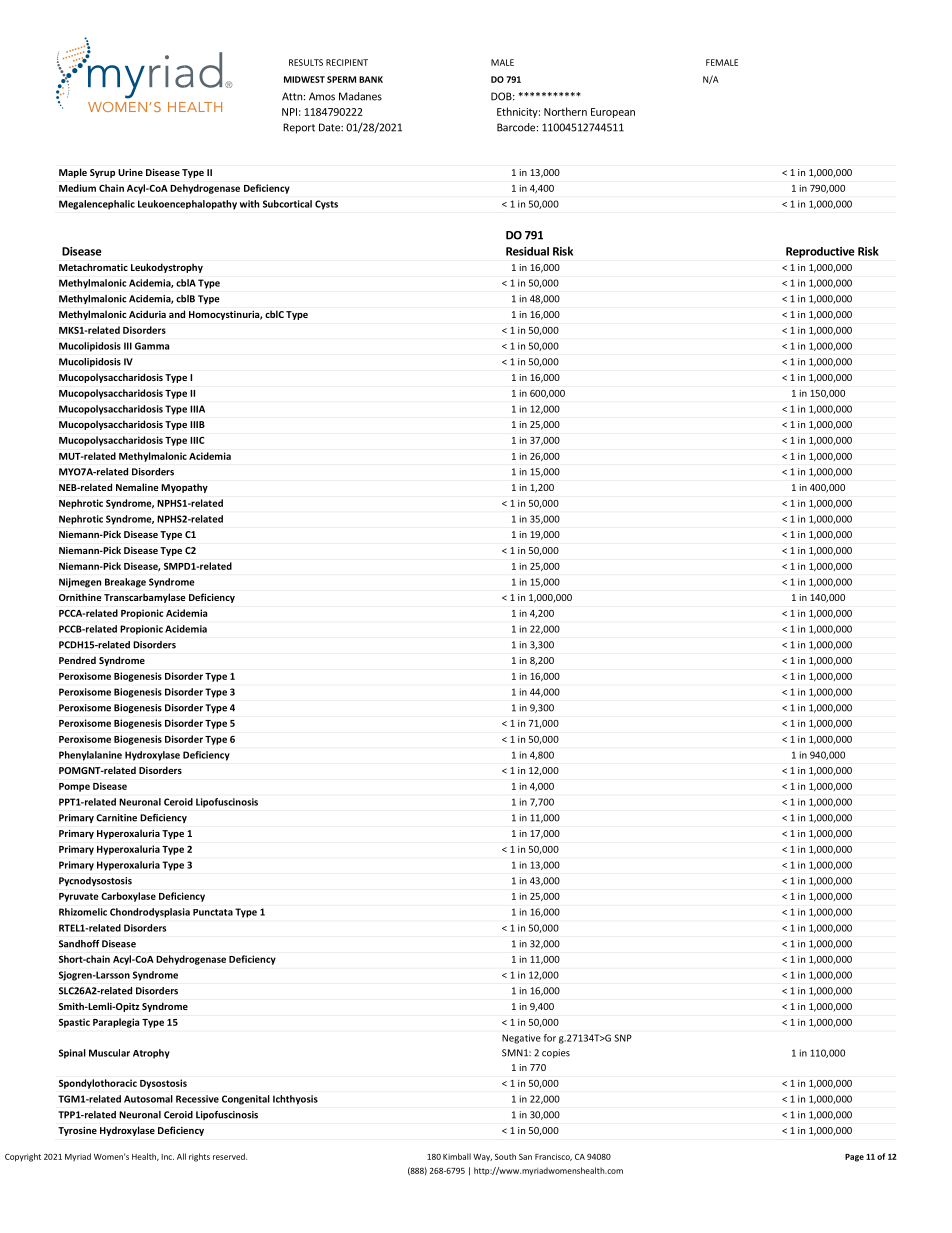  I want to click on Carnitine, so click(116, 818).
